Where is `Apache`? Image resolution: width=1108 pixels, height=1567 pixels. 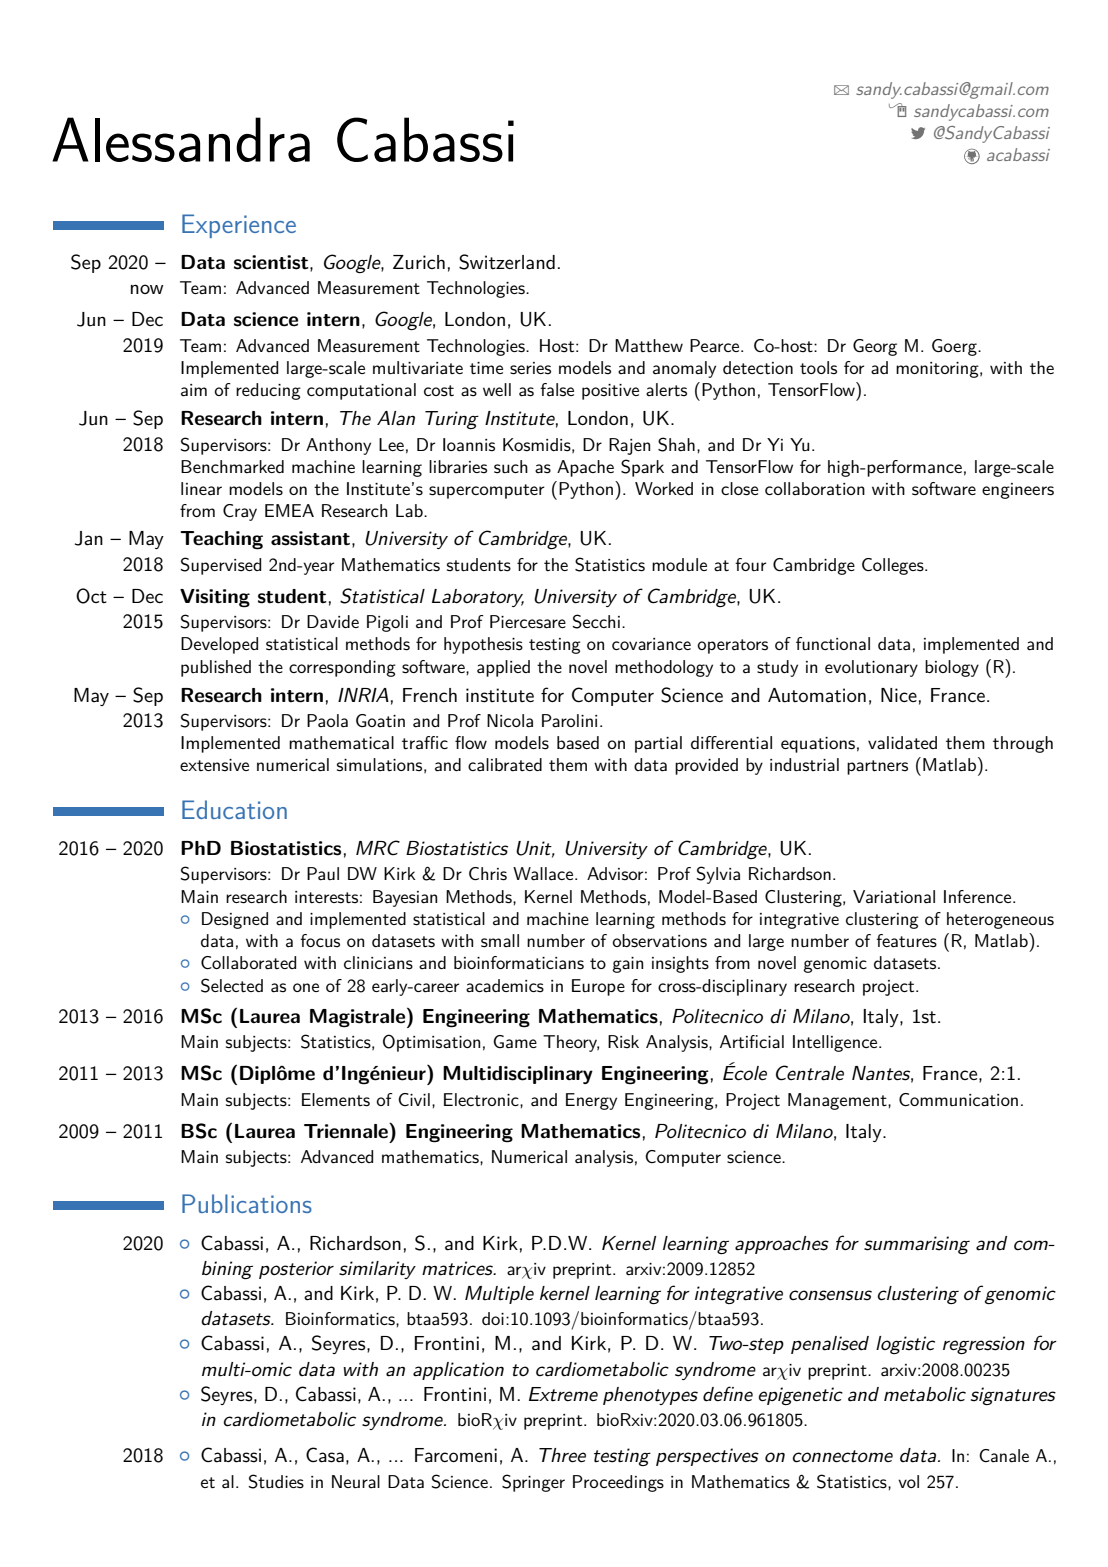
Apache is located at coordinates (585, 468).
